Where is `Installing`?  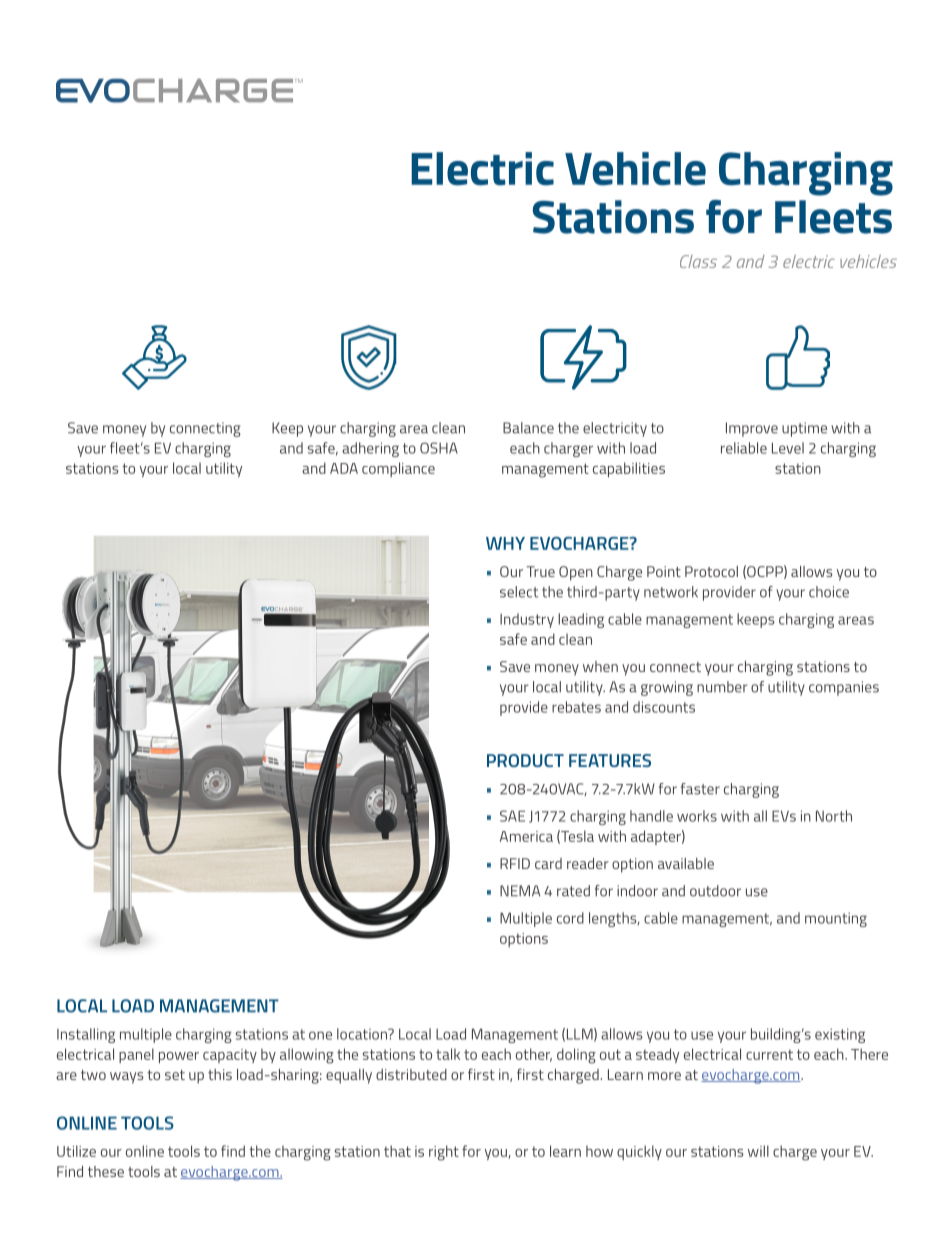
Installing is located at coordinates (86, 1035).
